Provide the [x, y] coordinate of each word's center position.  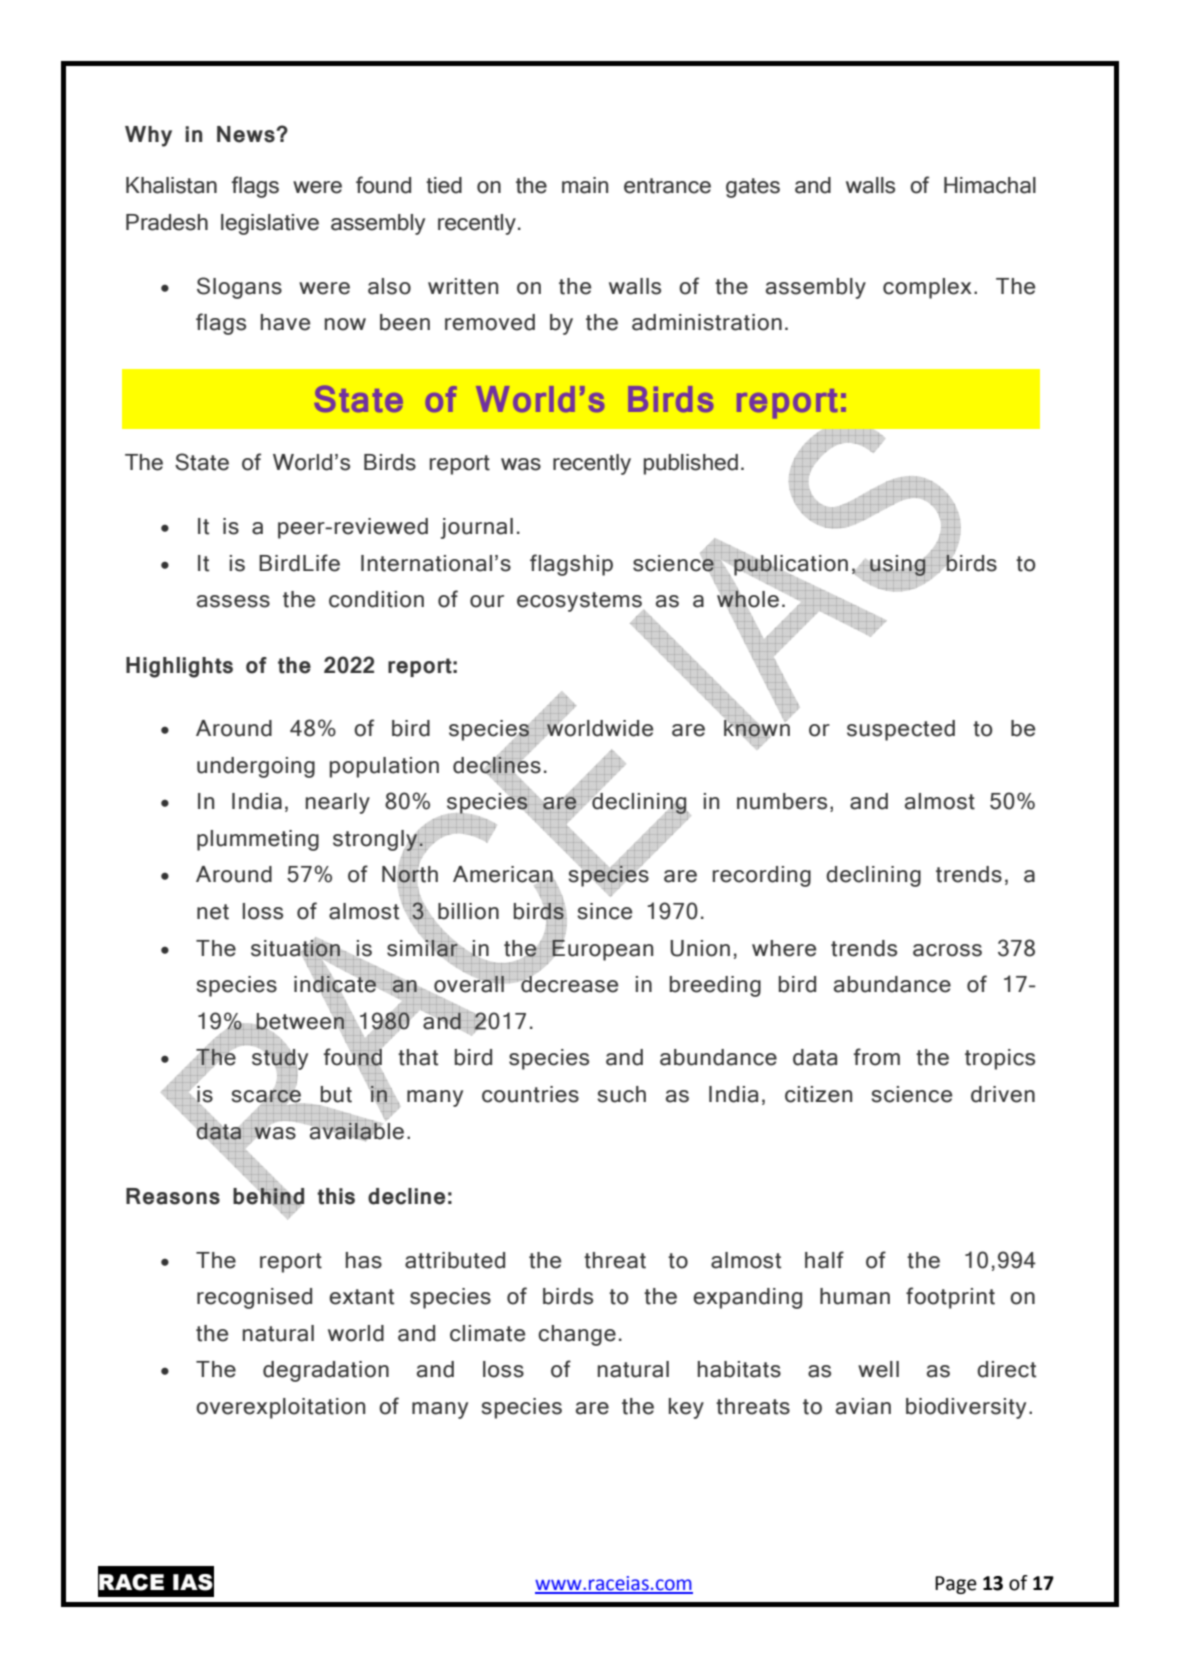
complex [927, 288]
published [691, 464]
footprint [950, 1298]
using [898, 565]
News [247, 134]
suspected [901, 730]
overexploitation [280, 1408]
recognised [254, 1298]
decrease [568, 983]
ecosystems [579, 602]
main [585, 185]
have [285, 322]
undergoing [256, 767]
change [577, 1335]
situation [296, 947]
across [947, 950]
